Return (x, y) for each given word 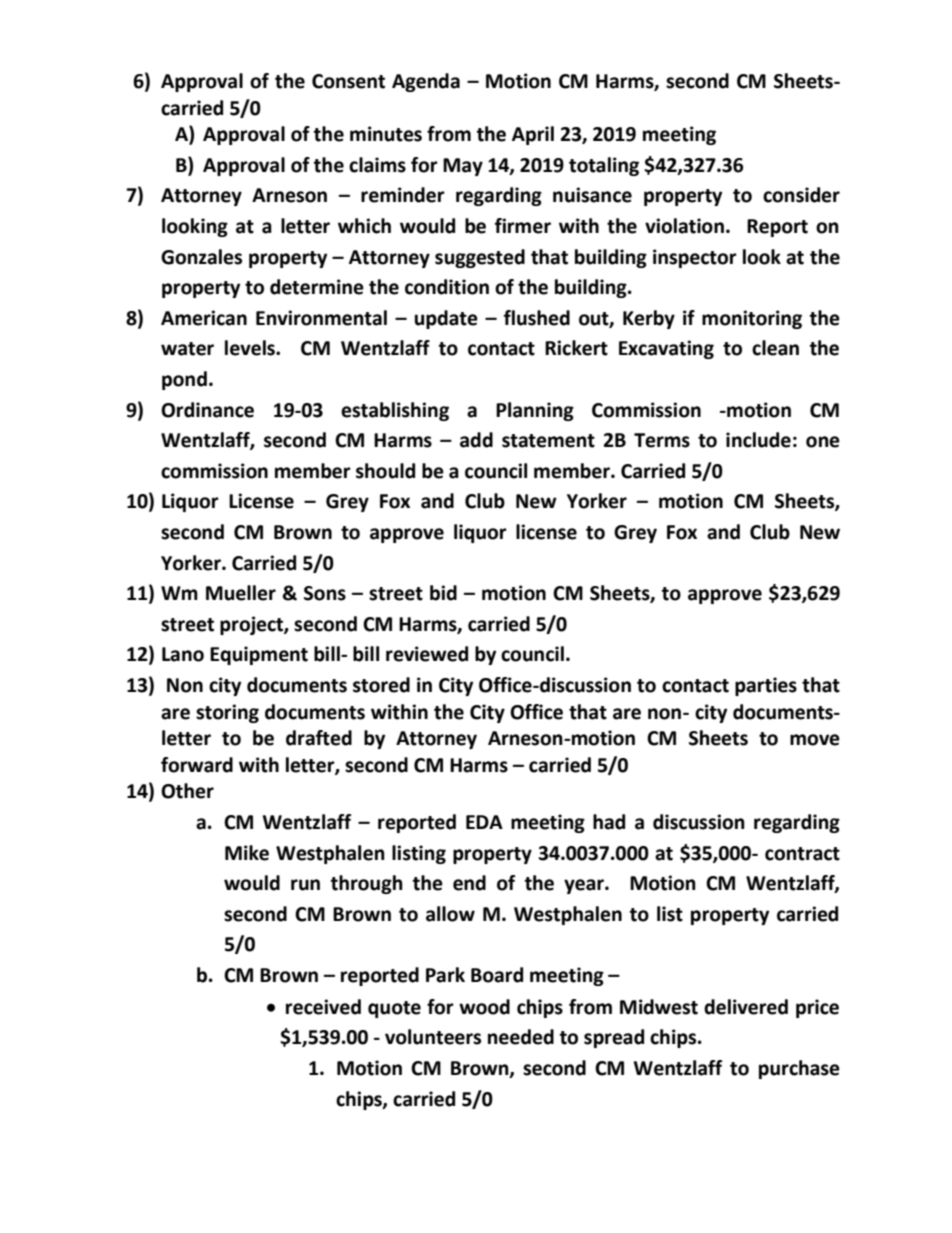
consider (801, 195)
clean (775, 348)
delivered (746, 1007)
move (815, 740)
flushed (537, 318)
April (533, 135)
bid (443, 593)
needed (521, 1037)
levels (251, 348)
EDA (484, 822)
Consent (348, 81)
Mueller (241, 593)
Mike (247, 853)
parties (766, 686)
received (323, 1007)
